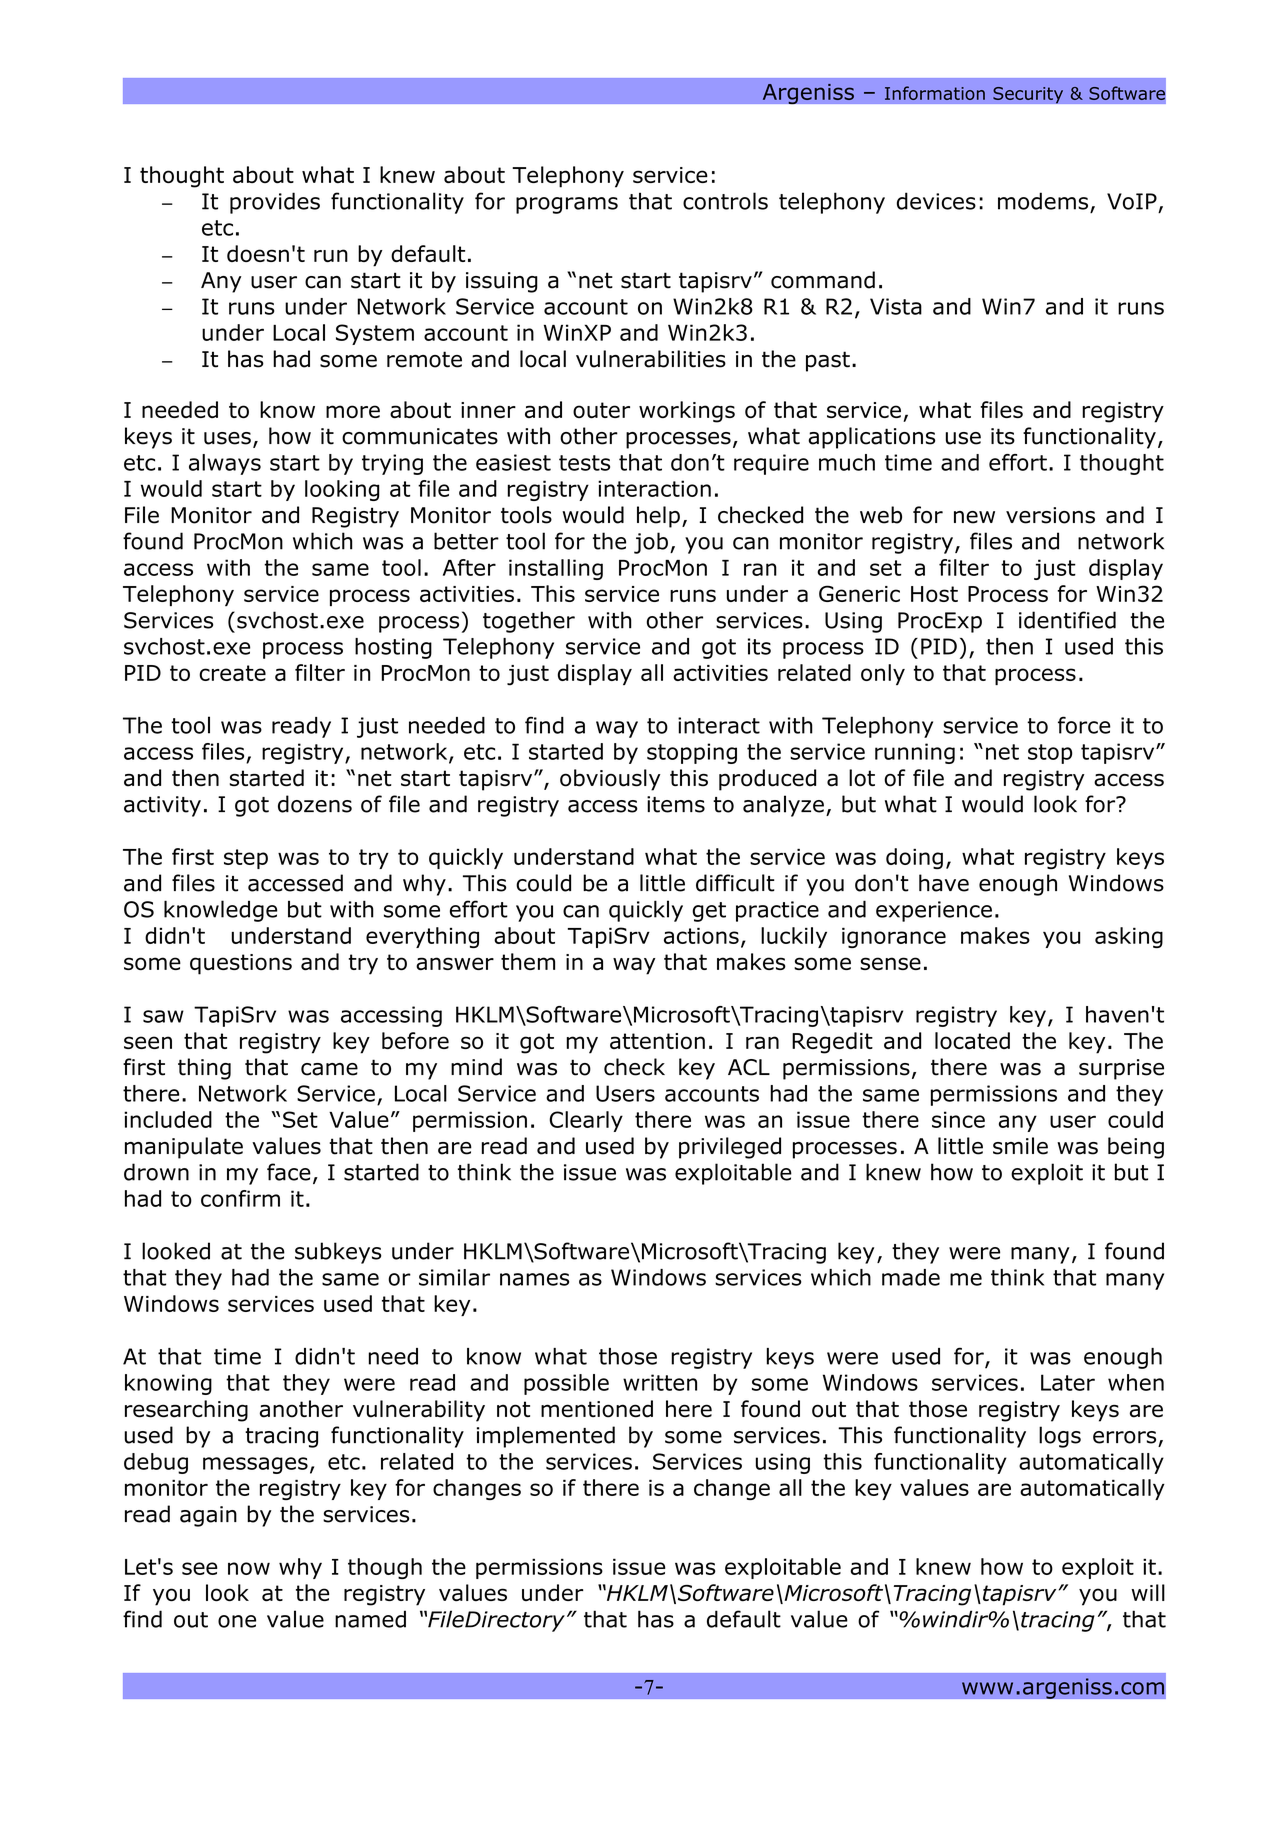 Image resolution: width=1288 pixels, height=1822 pixels. I want to click on controls, so click(725, 201).
